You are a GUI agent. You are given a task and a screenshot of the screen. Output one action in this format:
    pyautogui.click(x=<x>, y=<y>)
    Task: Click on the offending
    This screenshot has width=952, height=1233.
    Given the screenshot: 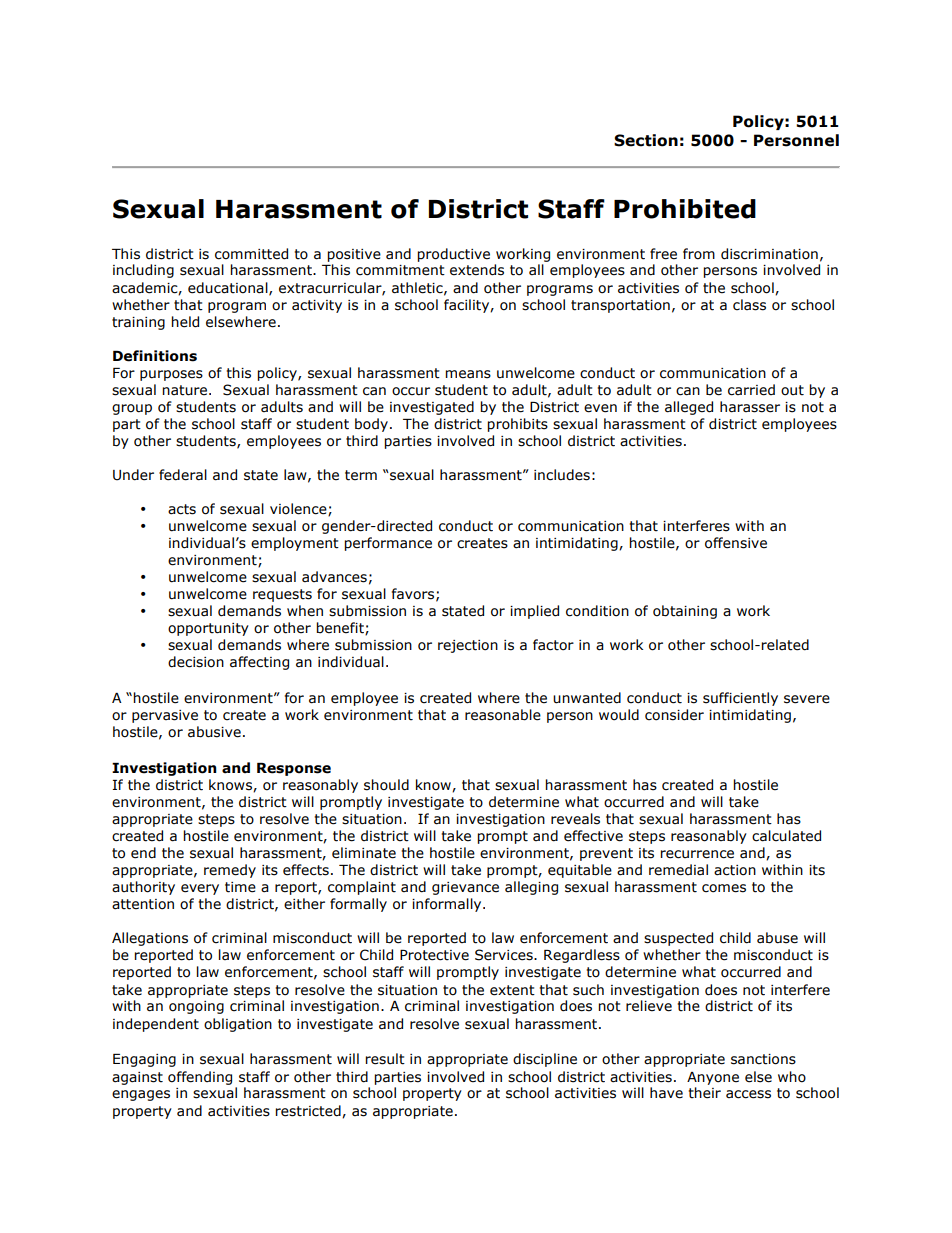 What is the action you would take?
    pyautogui.click(x=200, y=1078)
